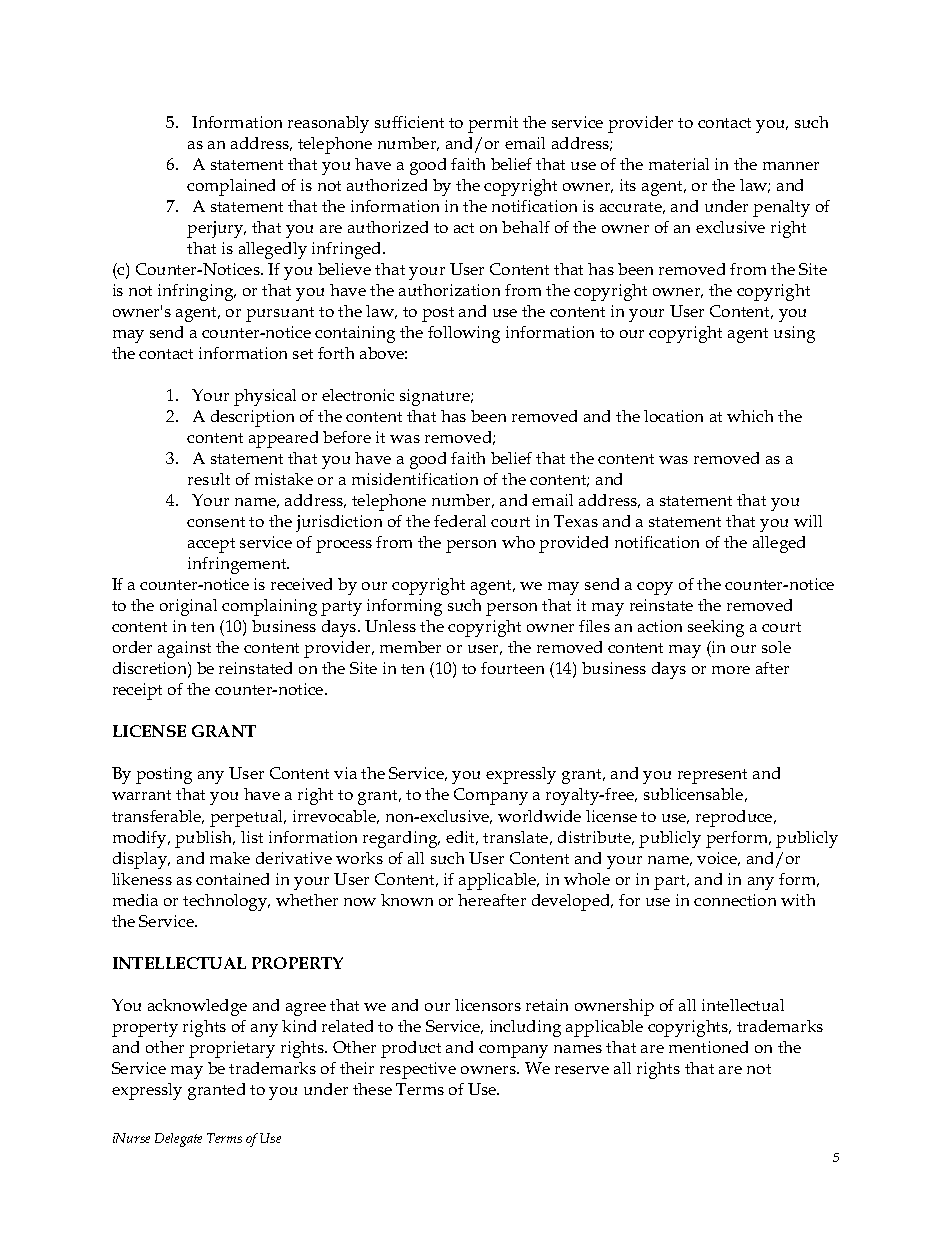 The width and height of the screenshot is (952, 1233). Describe the element at coordinates (750, 416) in the screenshot. I see `which` at that location.
